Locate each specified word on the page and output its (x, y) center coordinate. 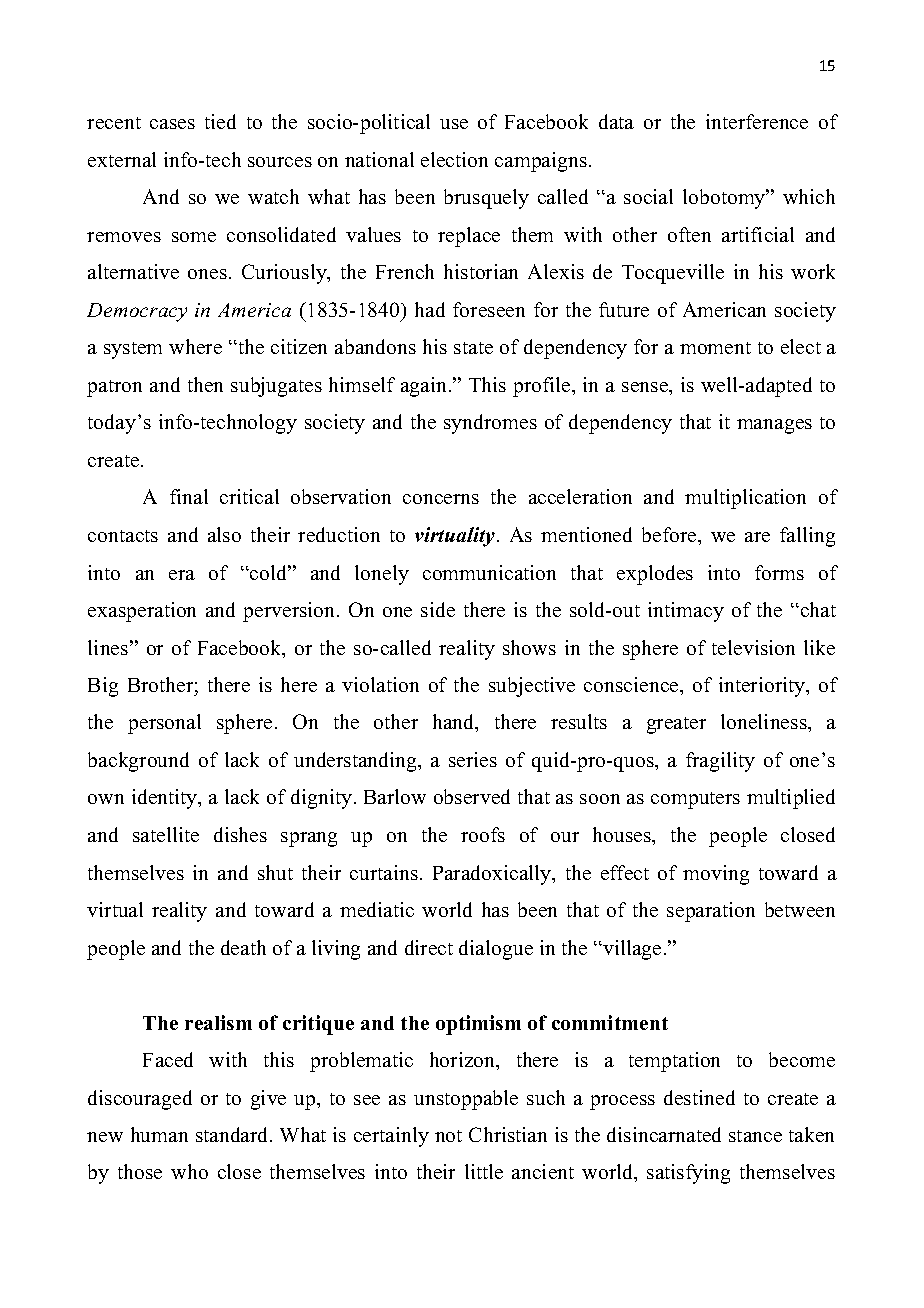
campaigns (541, 162)
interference (757, 121)
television (753, 647)
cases (172, 124)
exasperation (142, 612)
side (438, 609)
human (159, 1134)
